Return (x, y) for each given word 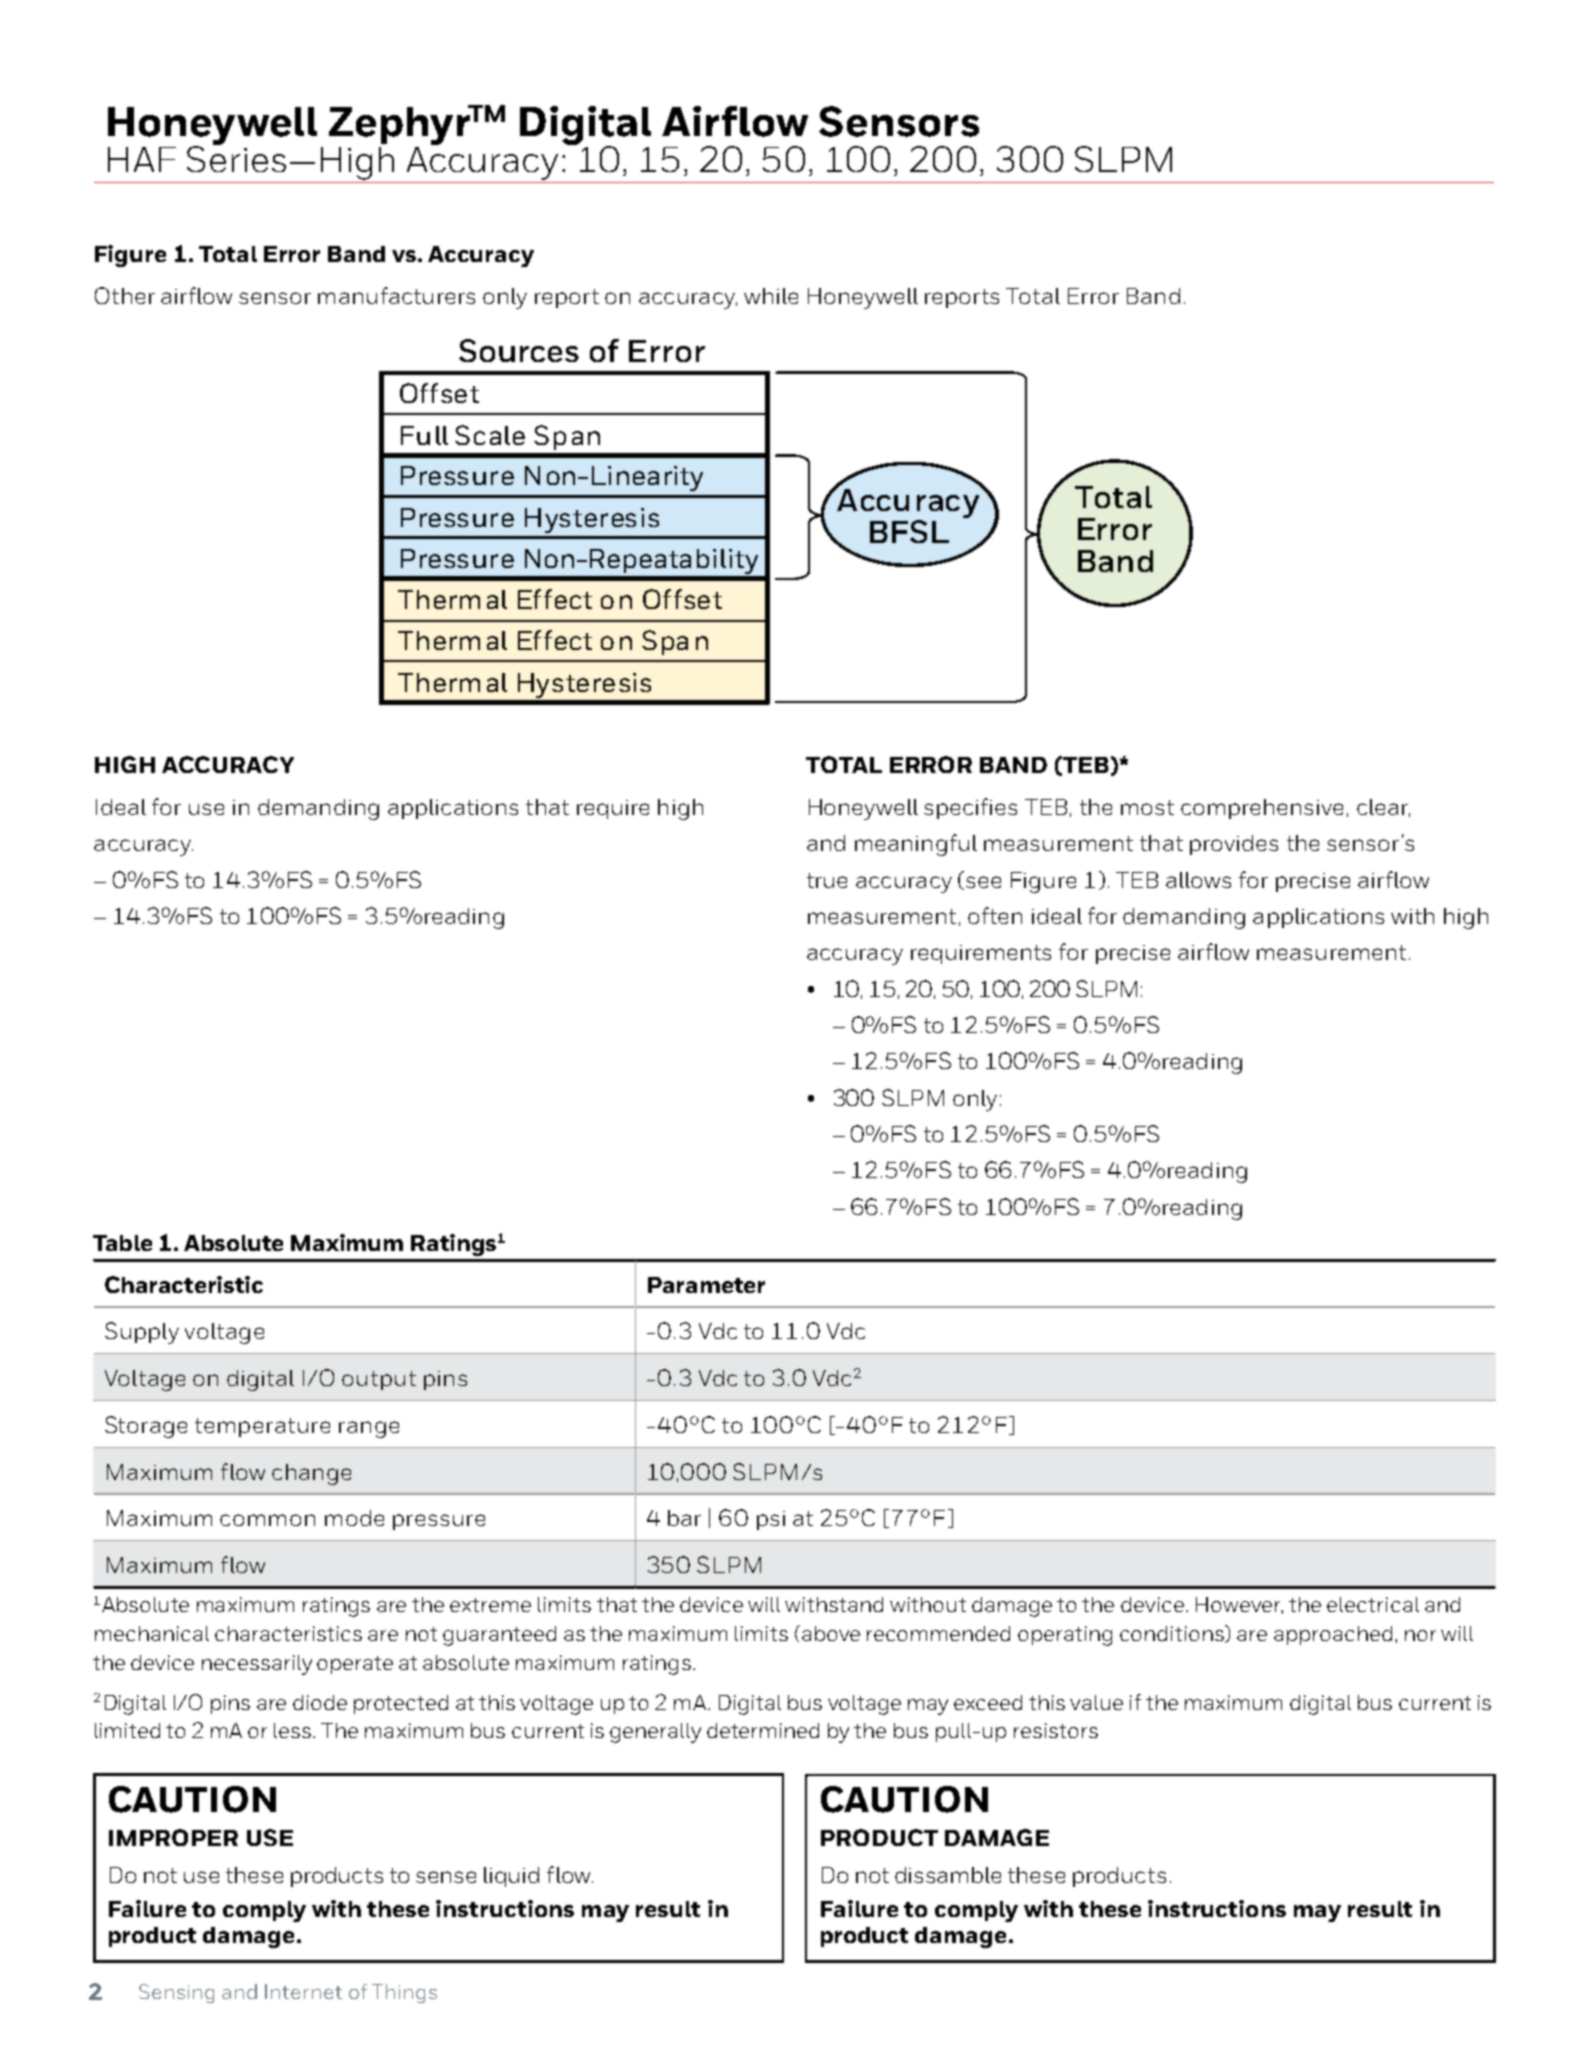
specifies (970, 808)
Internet (303, 1991)
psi (771, 1520)
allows (1198, 880)
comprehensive (1262, 809)
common (267, 1520)
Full (424, 435)
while (771, 296)
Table (122, 1243)
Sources (519, 350)
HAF (142, 159)
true (827, 880)
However (1239, 1605)
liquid (511, 1877)
